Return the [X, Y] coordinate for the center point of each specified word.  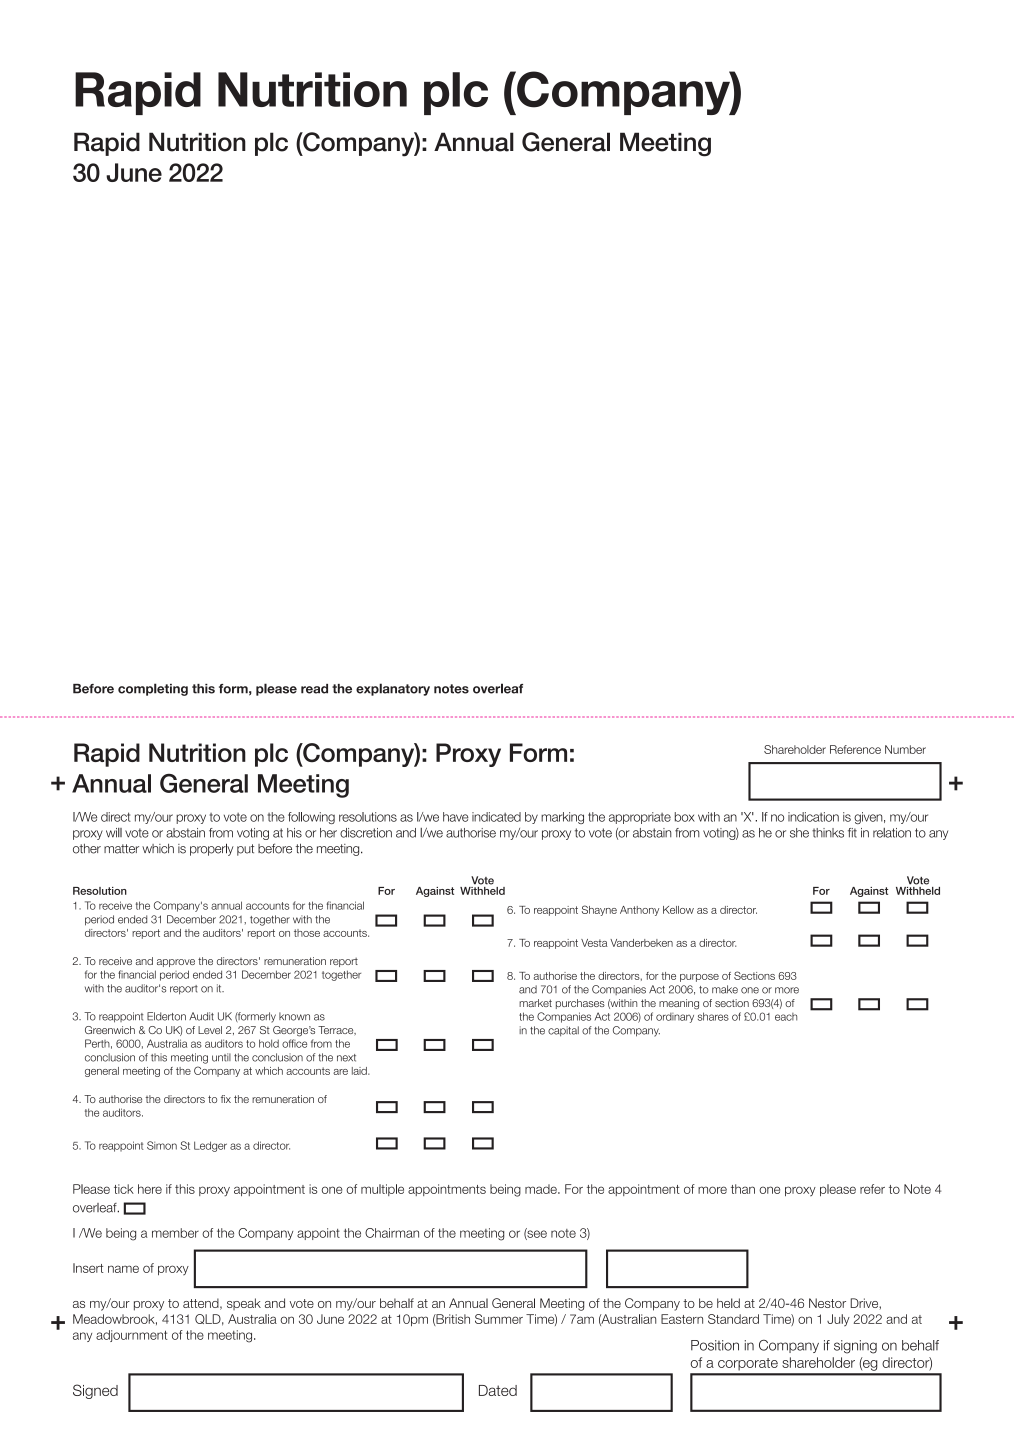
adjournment [132, 1336]
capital [563, 1031]
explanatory [393, 689]
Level [210, 1030]
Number [905, 749]
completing [153, 689]
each [786, 1017]
